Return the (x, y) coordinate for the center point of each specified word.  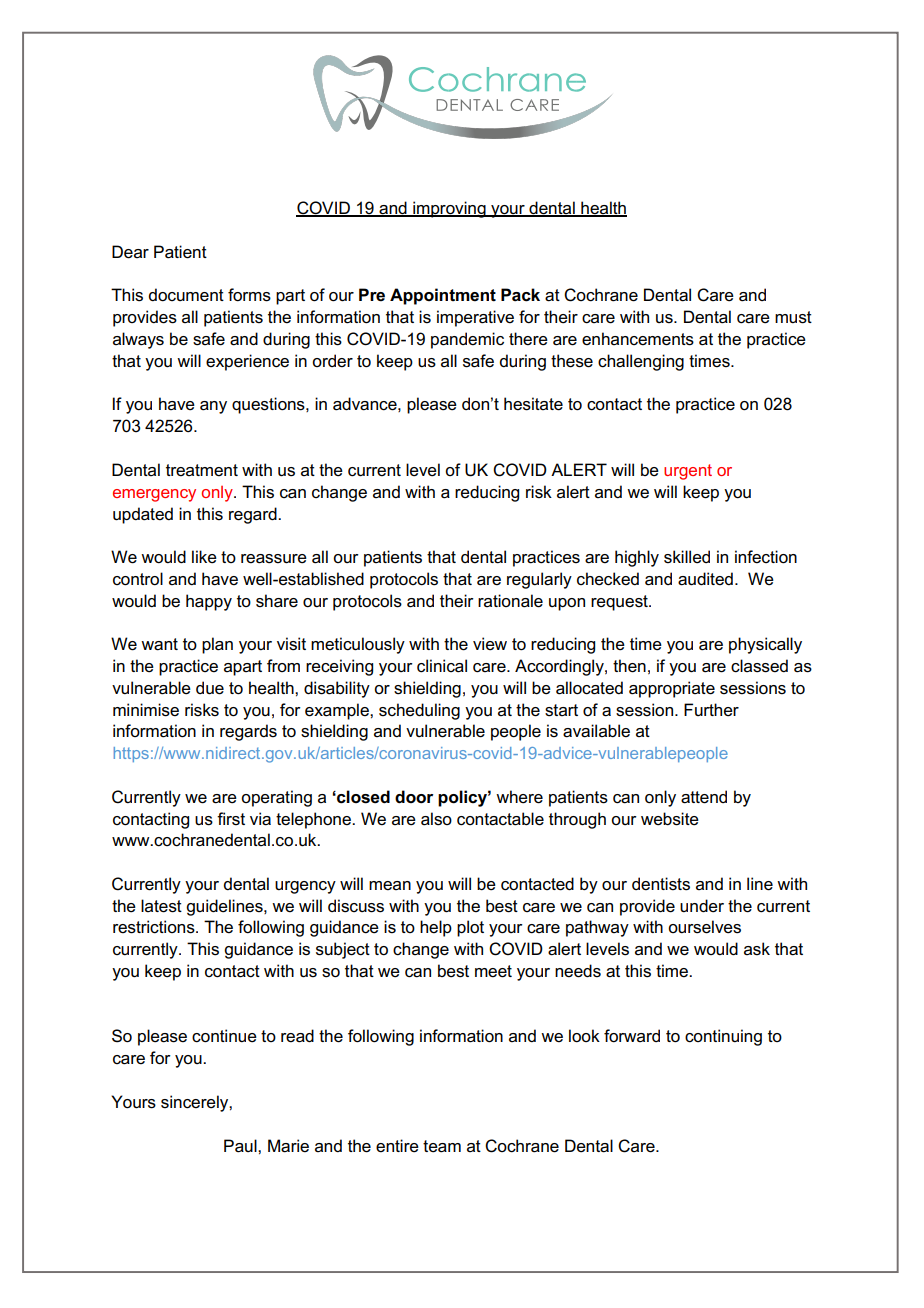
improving (449, 209)
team (442, 1146)
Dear (130, 252)
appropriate (672, 689)
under (702, 906)
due (210, 688)
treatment (202, 470)
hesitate (533, 404)
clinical (442, 666)
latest (161, 906)
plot (470, 928)
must (793, 317)
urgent (688, 472)
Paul (241, 1146)
